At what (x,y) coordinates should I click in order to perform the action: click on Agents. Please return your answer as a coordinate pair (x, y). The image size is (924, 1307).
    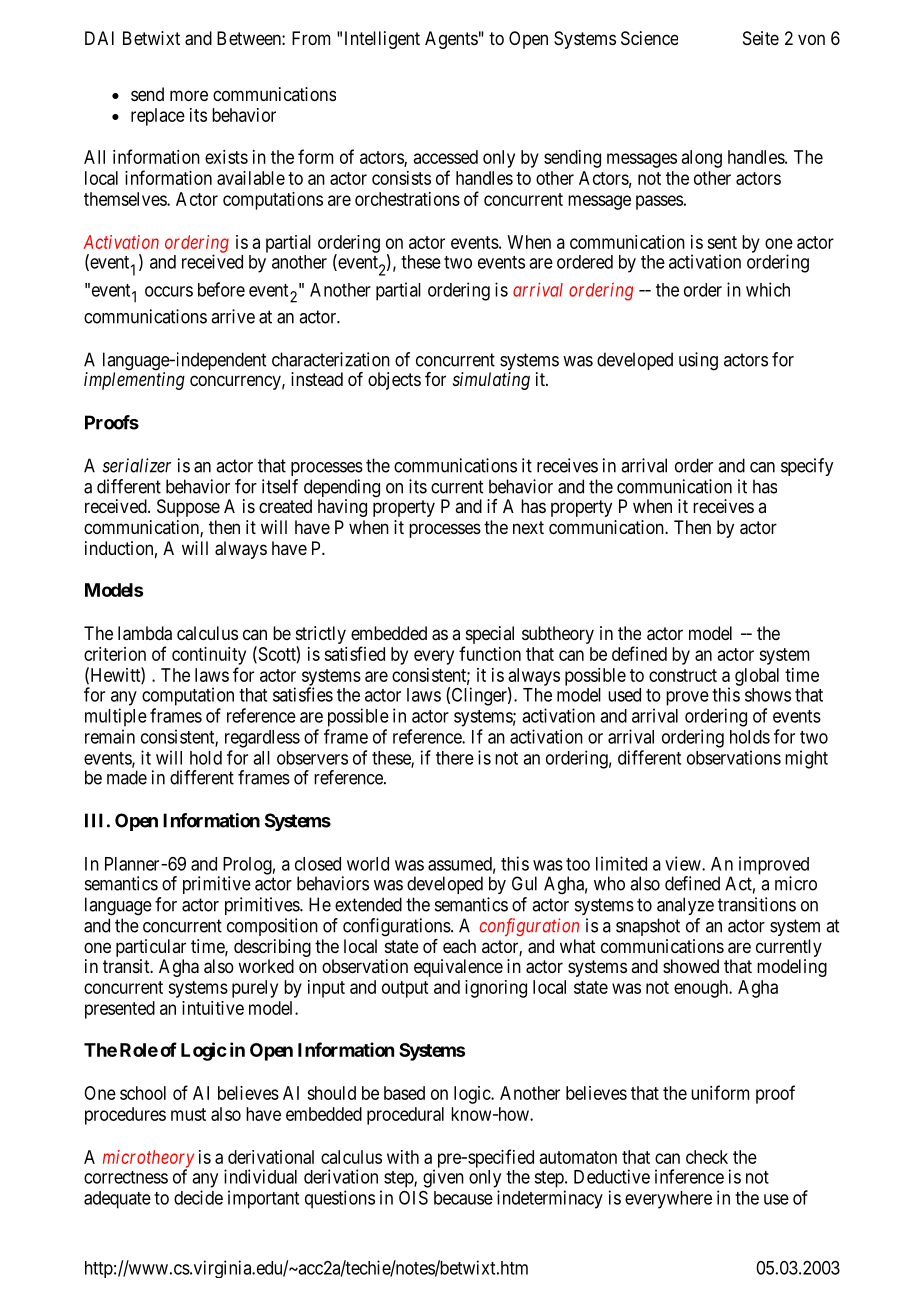
    Looking at the image, I should click on (451, 40).
